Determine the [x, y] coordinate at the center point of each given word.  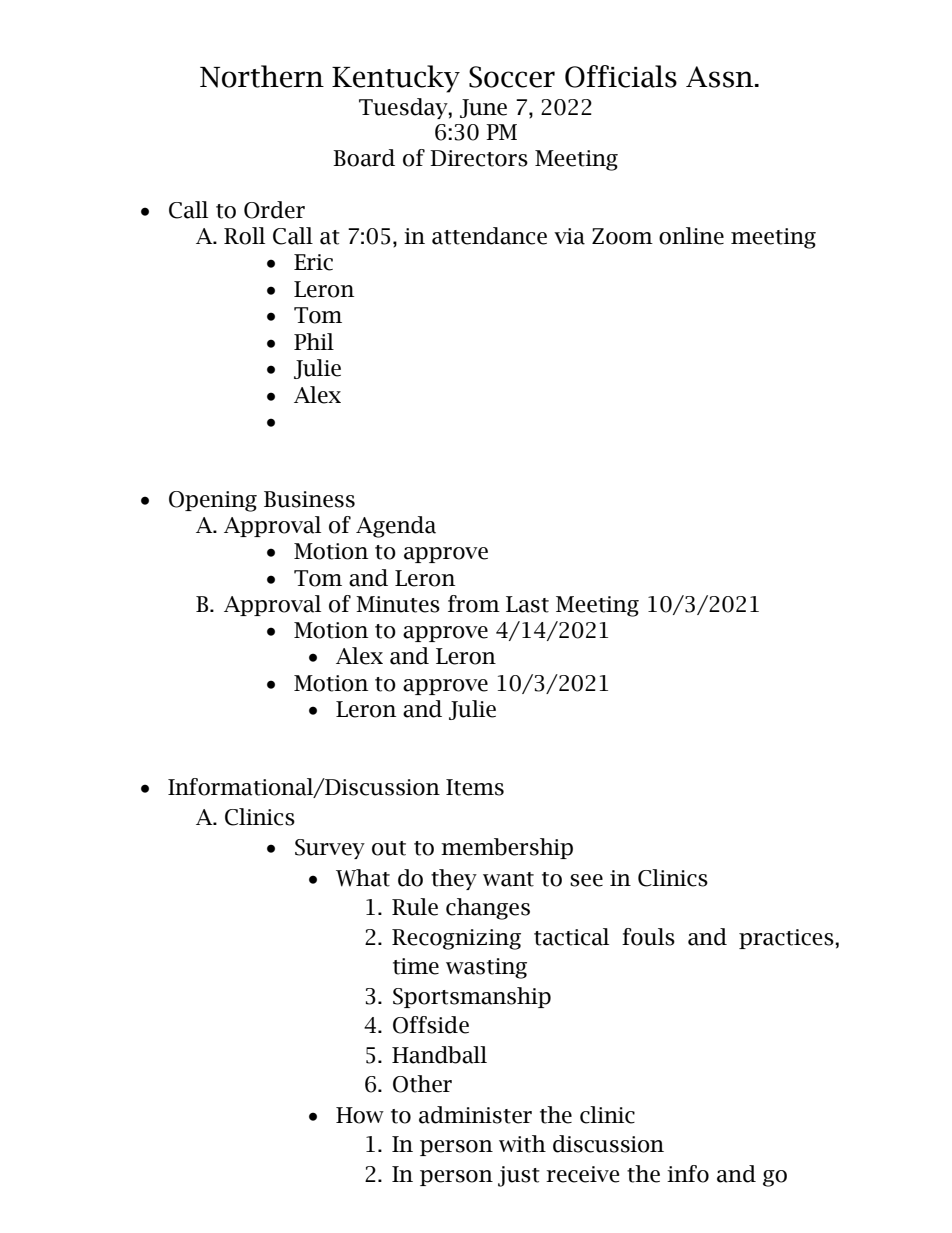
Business [309, 499]
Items [475, 787]
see [586, 880]
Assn [721, 77]
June [483, 108]
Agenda [396, 527]
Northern [262, 76]
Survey [330, 849]
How [360, 1115]
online [691, 236]
